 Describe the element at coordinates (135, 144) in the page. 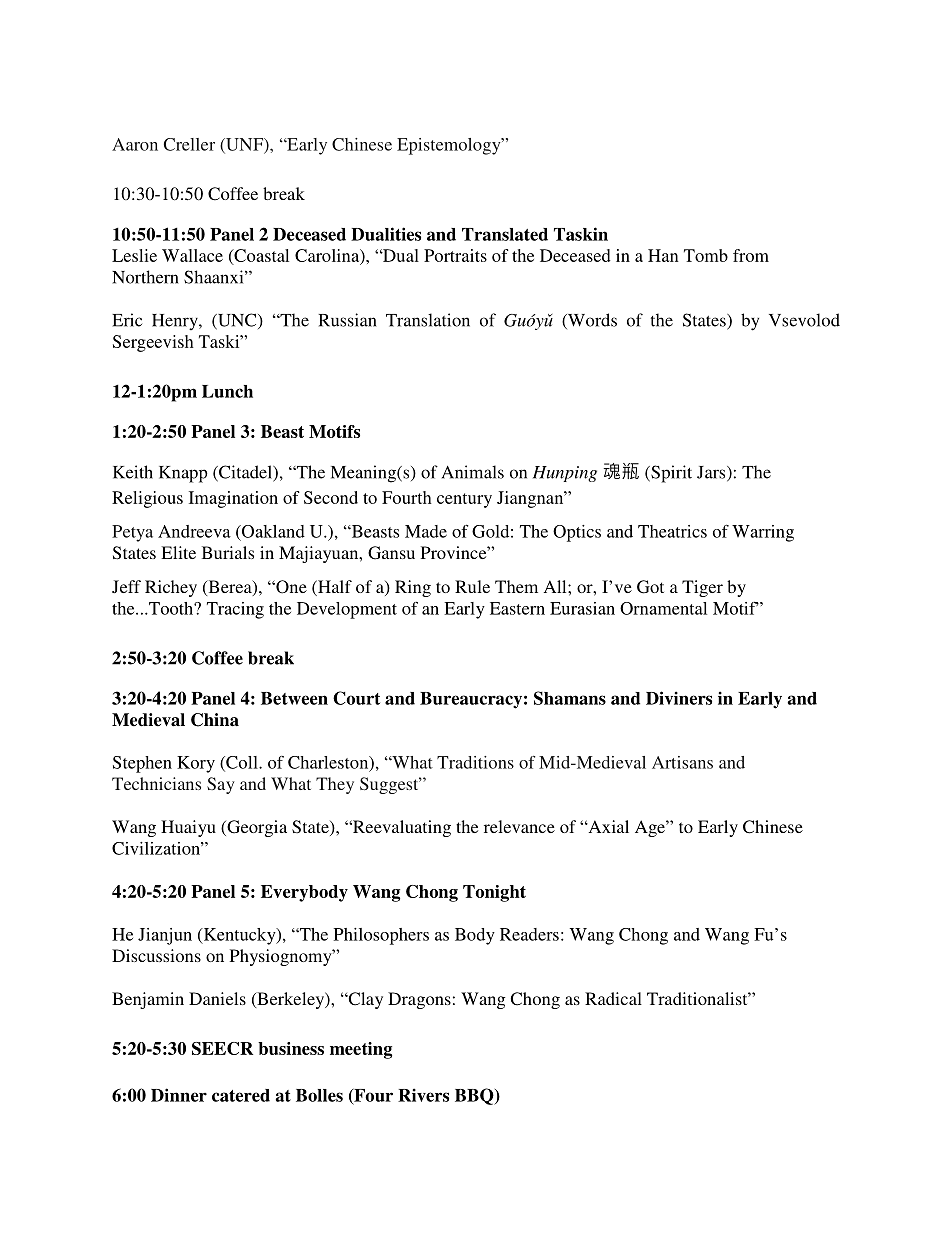

I see `Aaron` at that location.
